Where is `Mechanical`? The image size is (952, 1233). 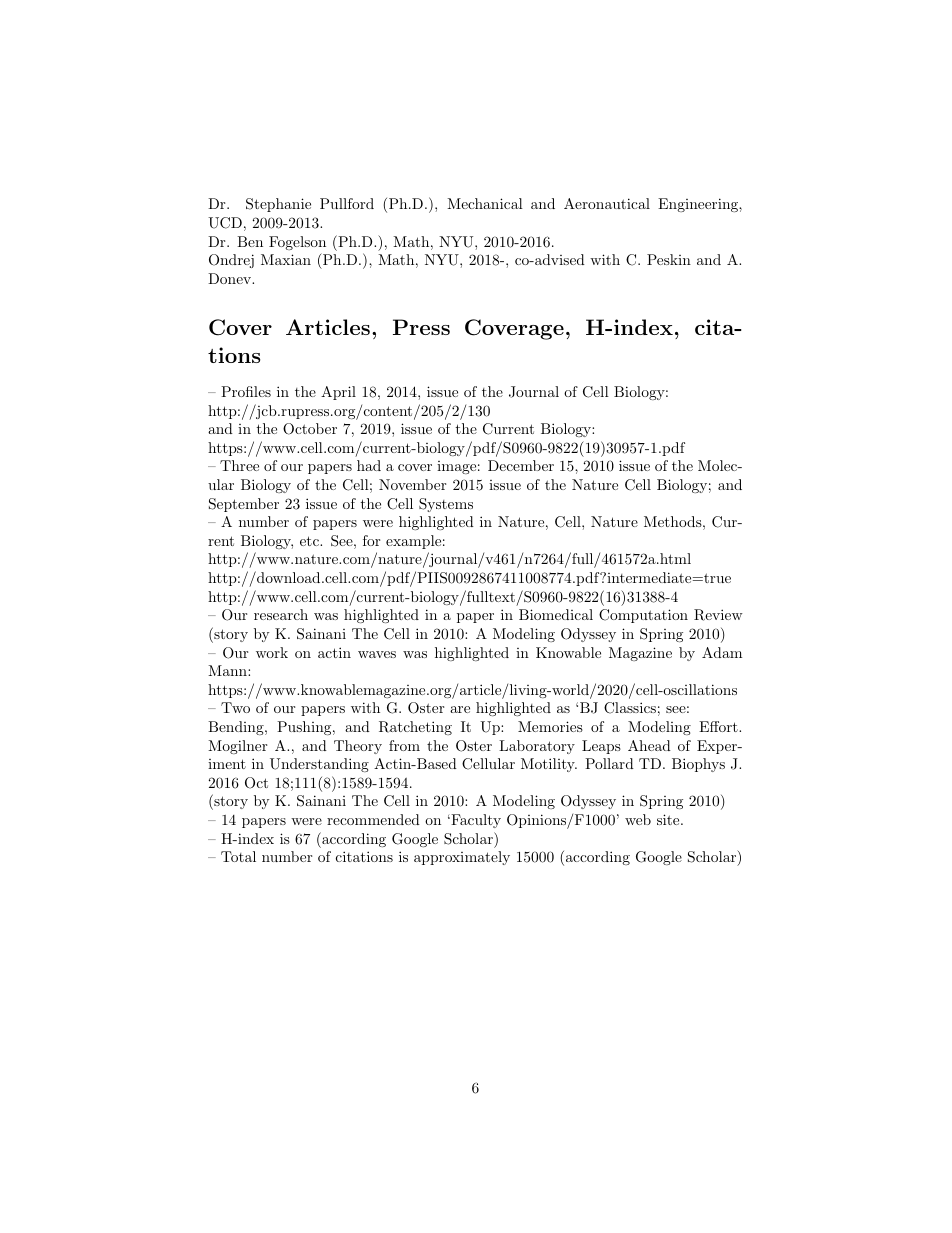 Mechanical is located at coordinates (485, 203).
